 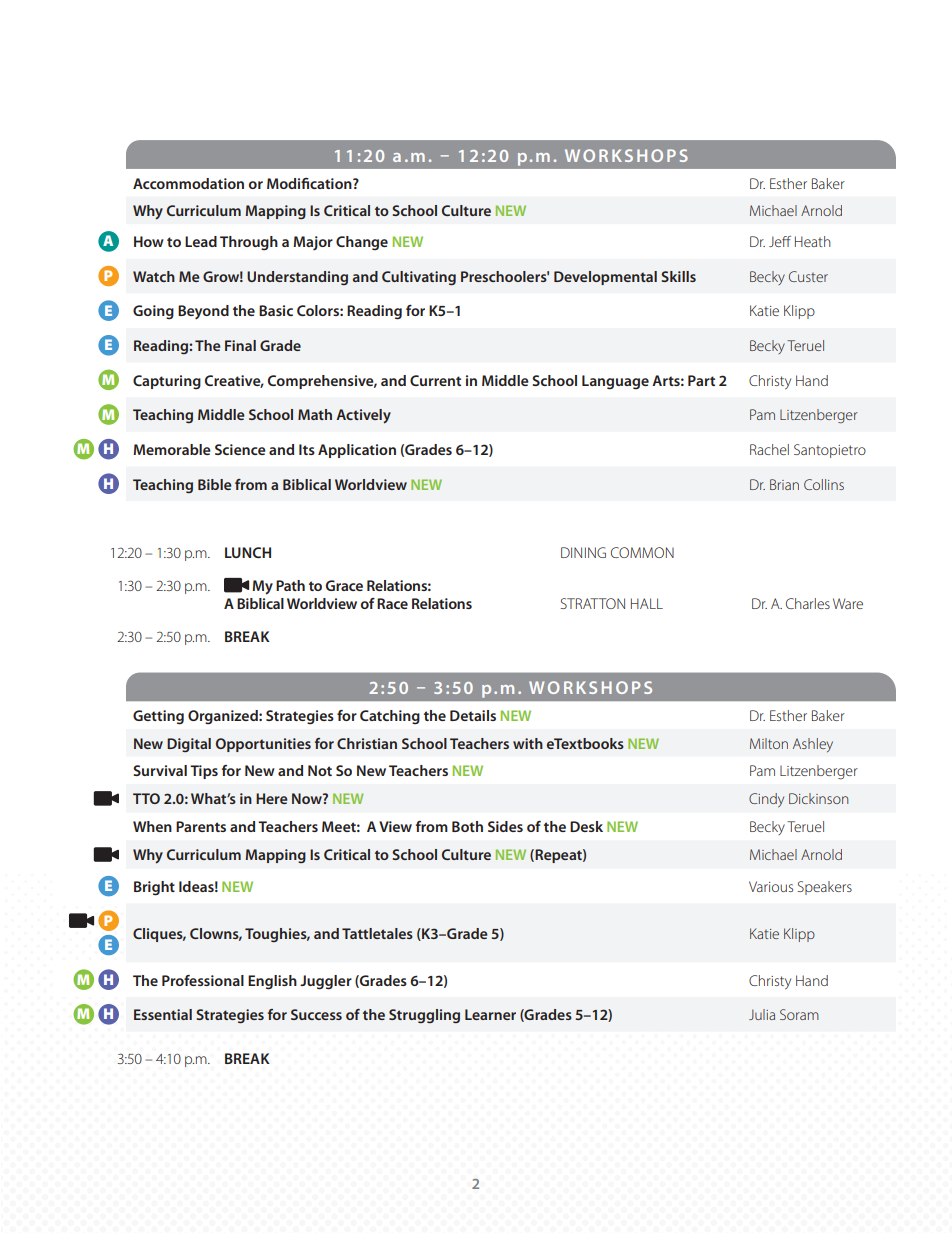 What do you see at coordinates (419, 278) in the screenshot?
I see `Cultivating` at bounding box center [419, 278].
